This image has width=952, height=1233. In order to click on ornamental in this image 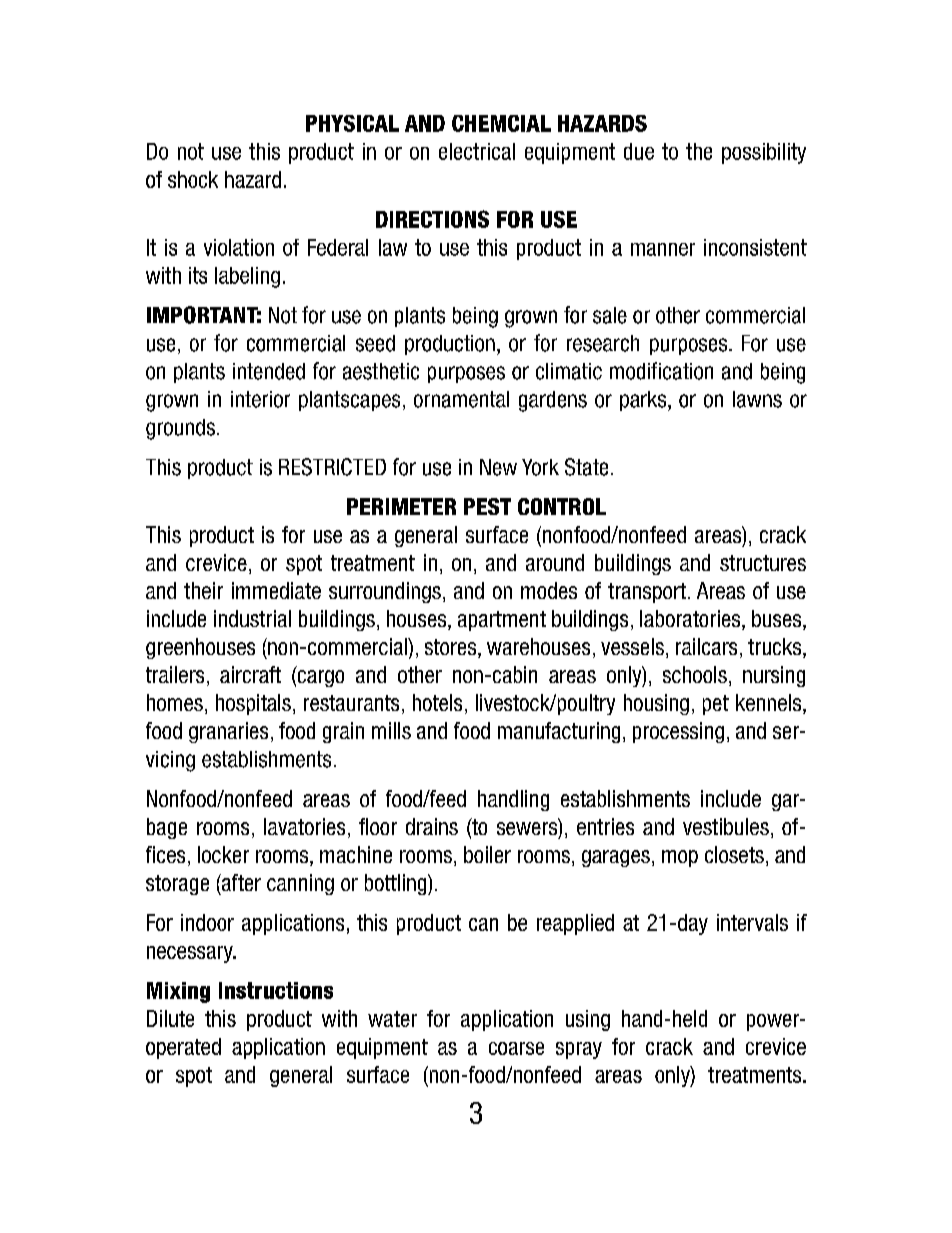, I will do `click(461, 399)`.
